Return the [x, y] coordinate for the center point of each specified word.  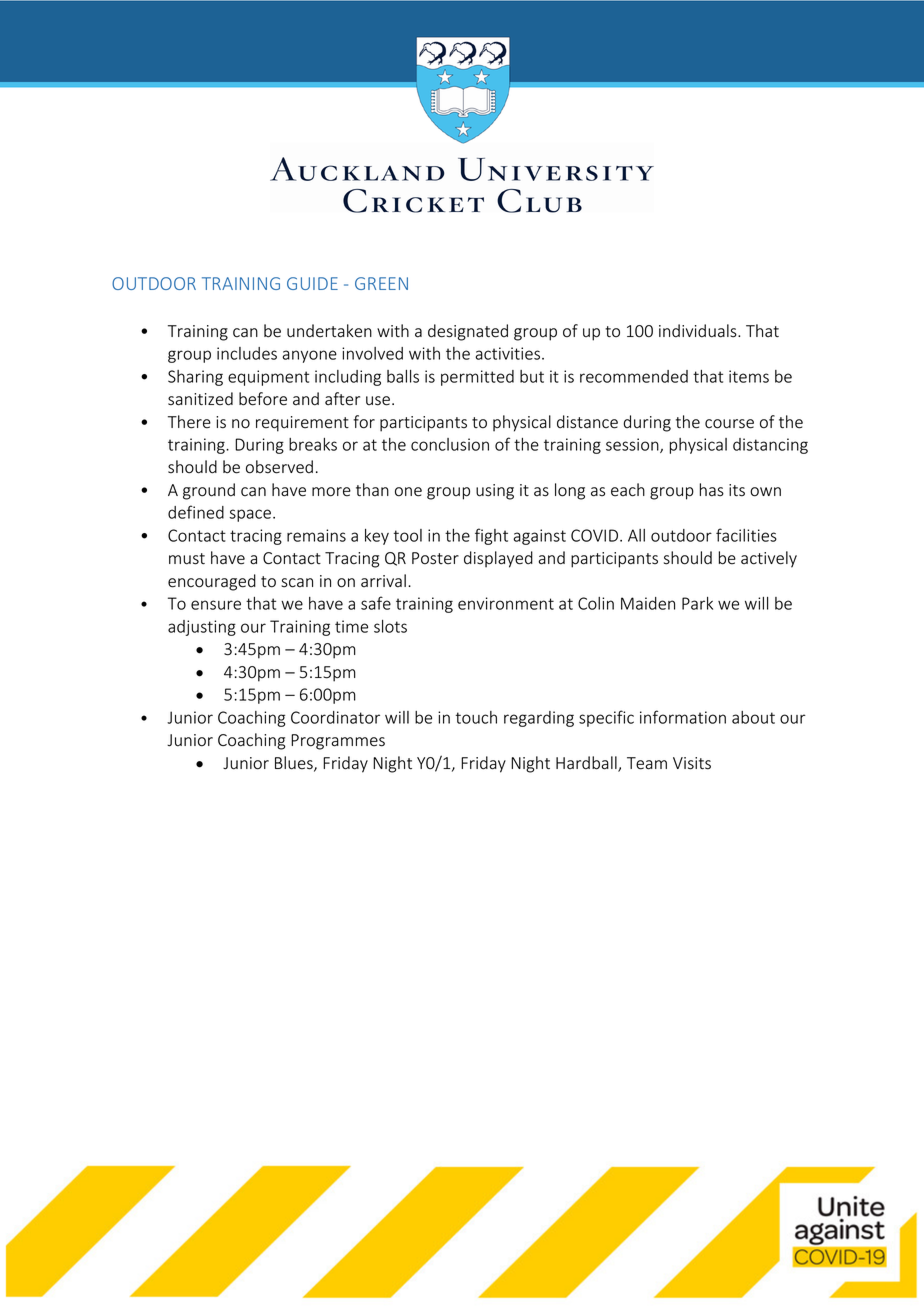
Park [697, 603]
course [729, 424]
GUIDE [312, 283]
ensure [216, 605]
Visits [692, 763]
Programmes [338, 742]
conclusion [450, 444]
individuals [699, 331]
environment [506, 603]
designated [468, 332]
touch [476, 717]
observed [279, 467]
